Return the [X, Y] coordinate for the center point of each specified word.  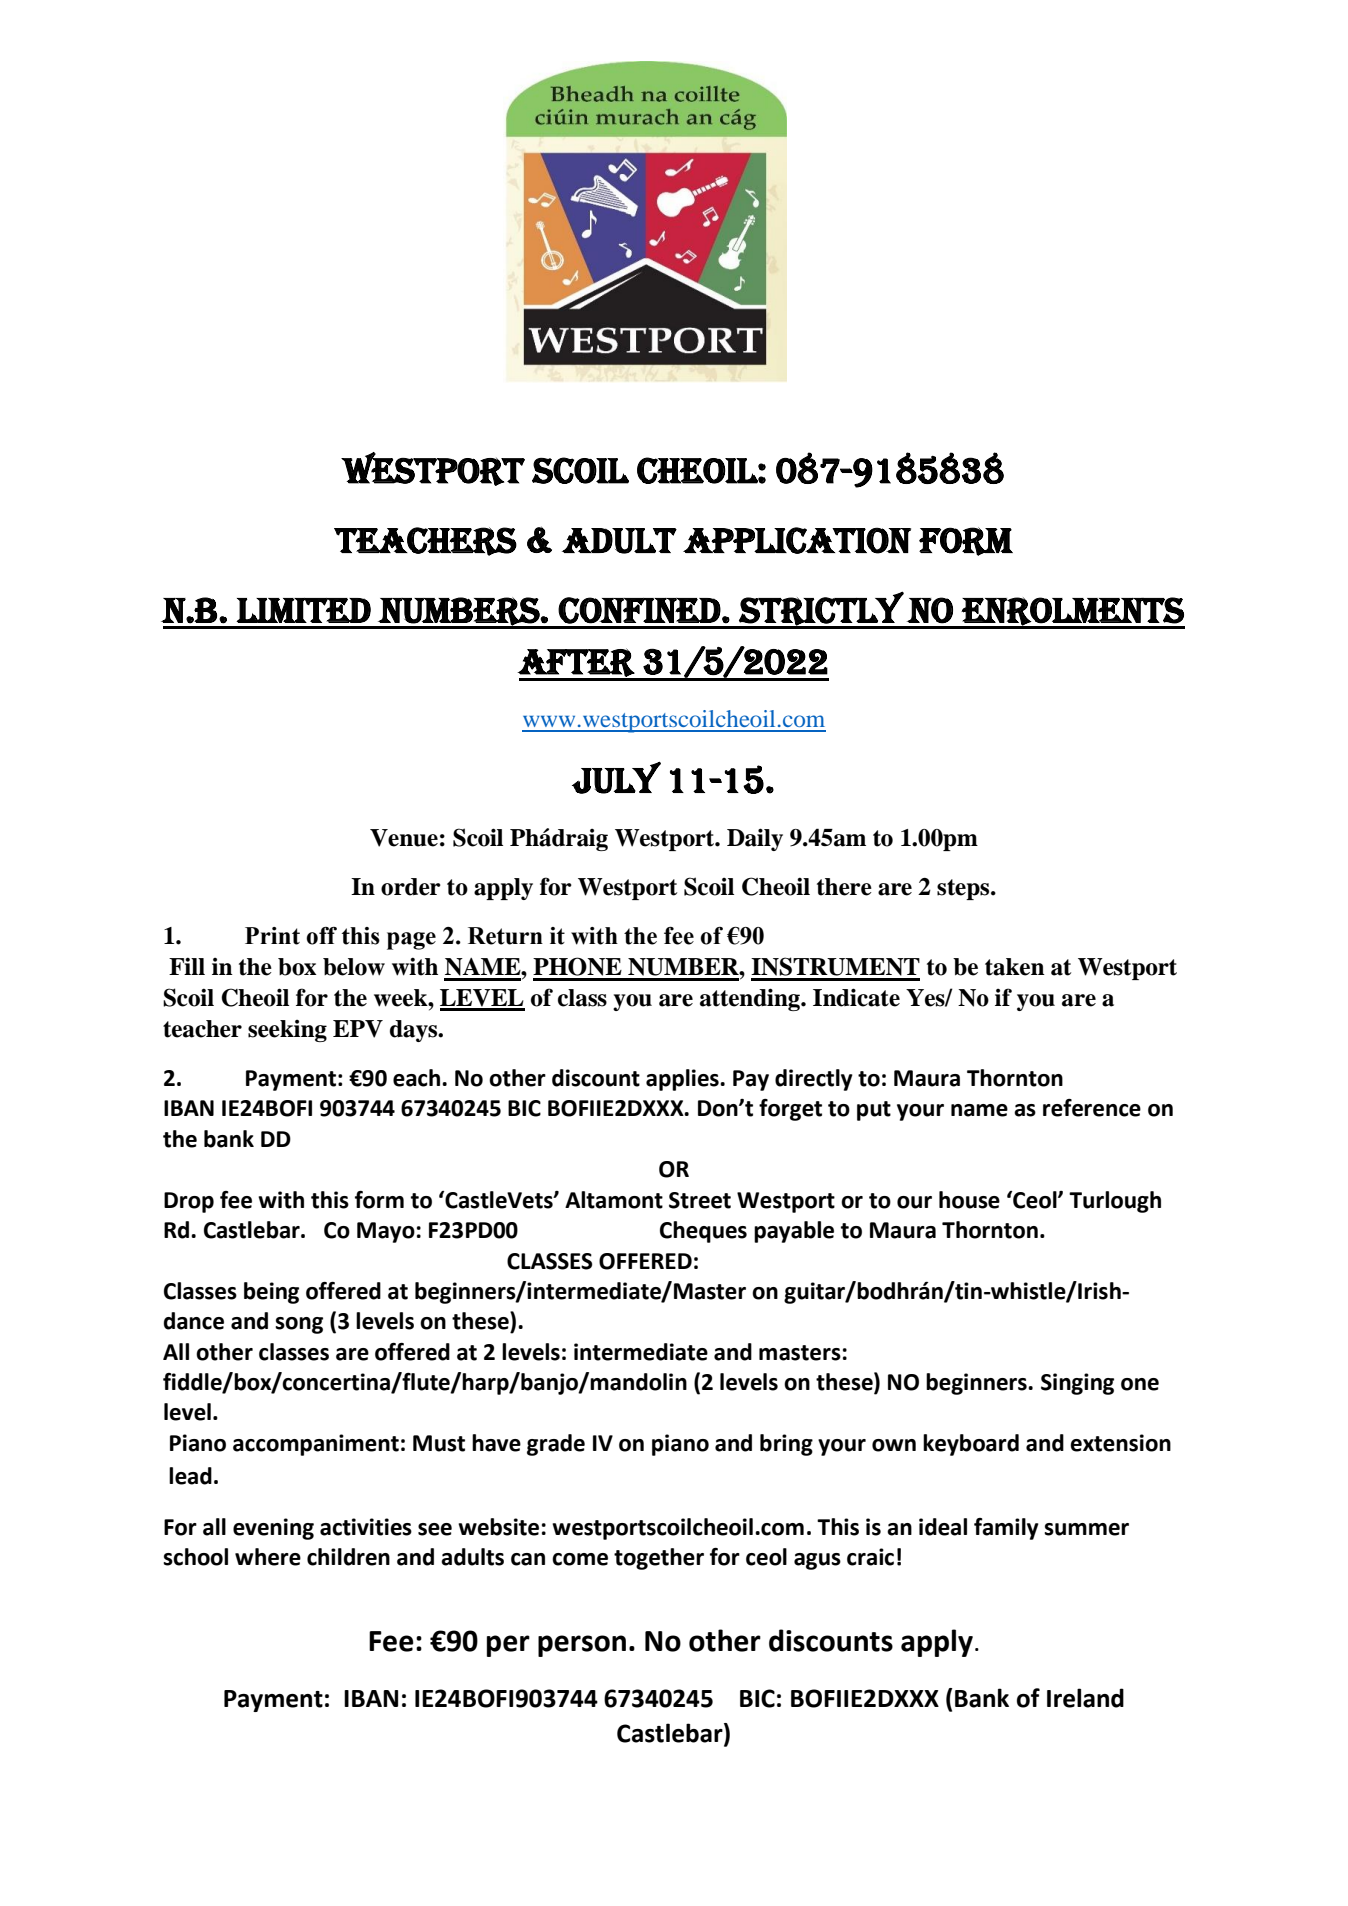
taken [1015, 967]
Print [272, 936]
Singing [1077, 1384]
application [797, 540]
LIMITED [303, 610]
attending [751, 999]
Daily [755, 839]
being [271, 1293]
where [268, 1557]
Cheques [703, 1232]
